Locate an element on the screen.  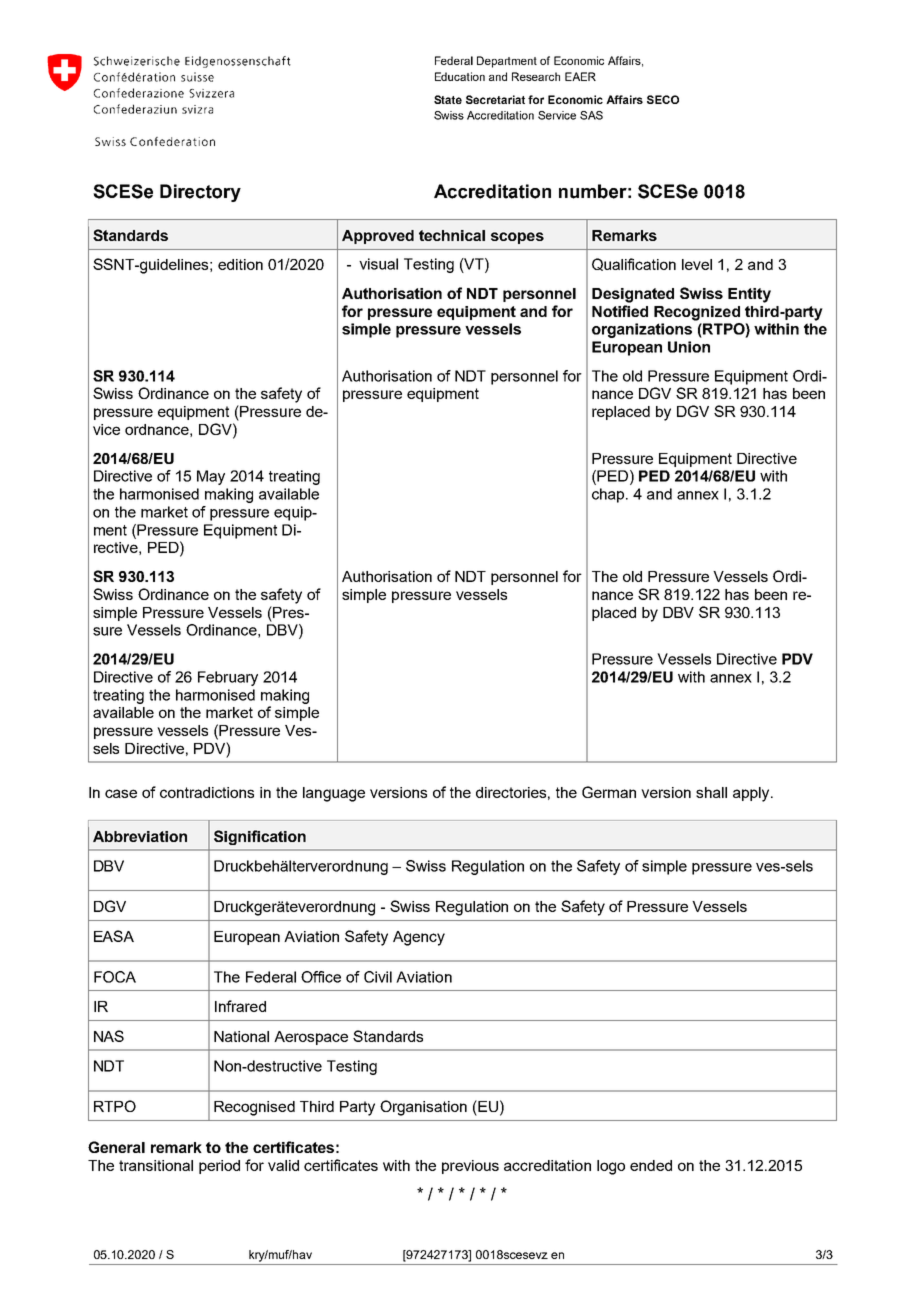
Organisation is located at coordinates (423, 1108).
